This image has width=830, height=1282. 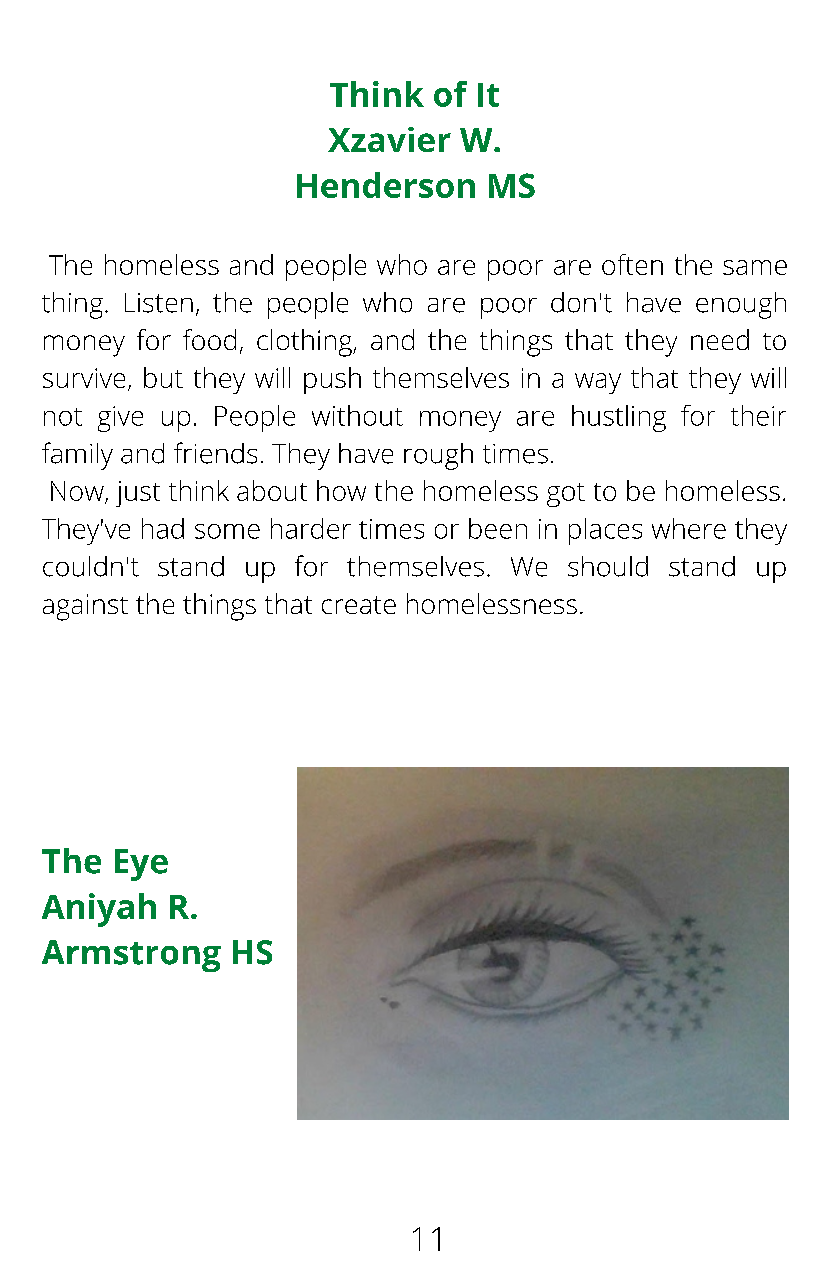 I want to click on Listen, so click(x=159, y=303).
